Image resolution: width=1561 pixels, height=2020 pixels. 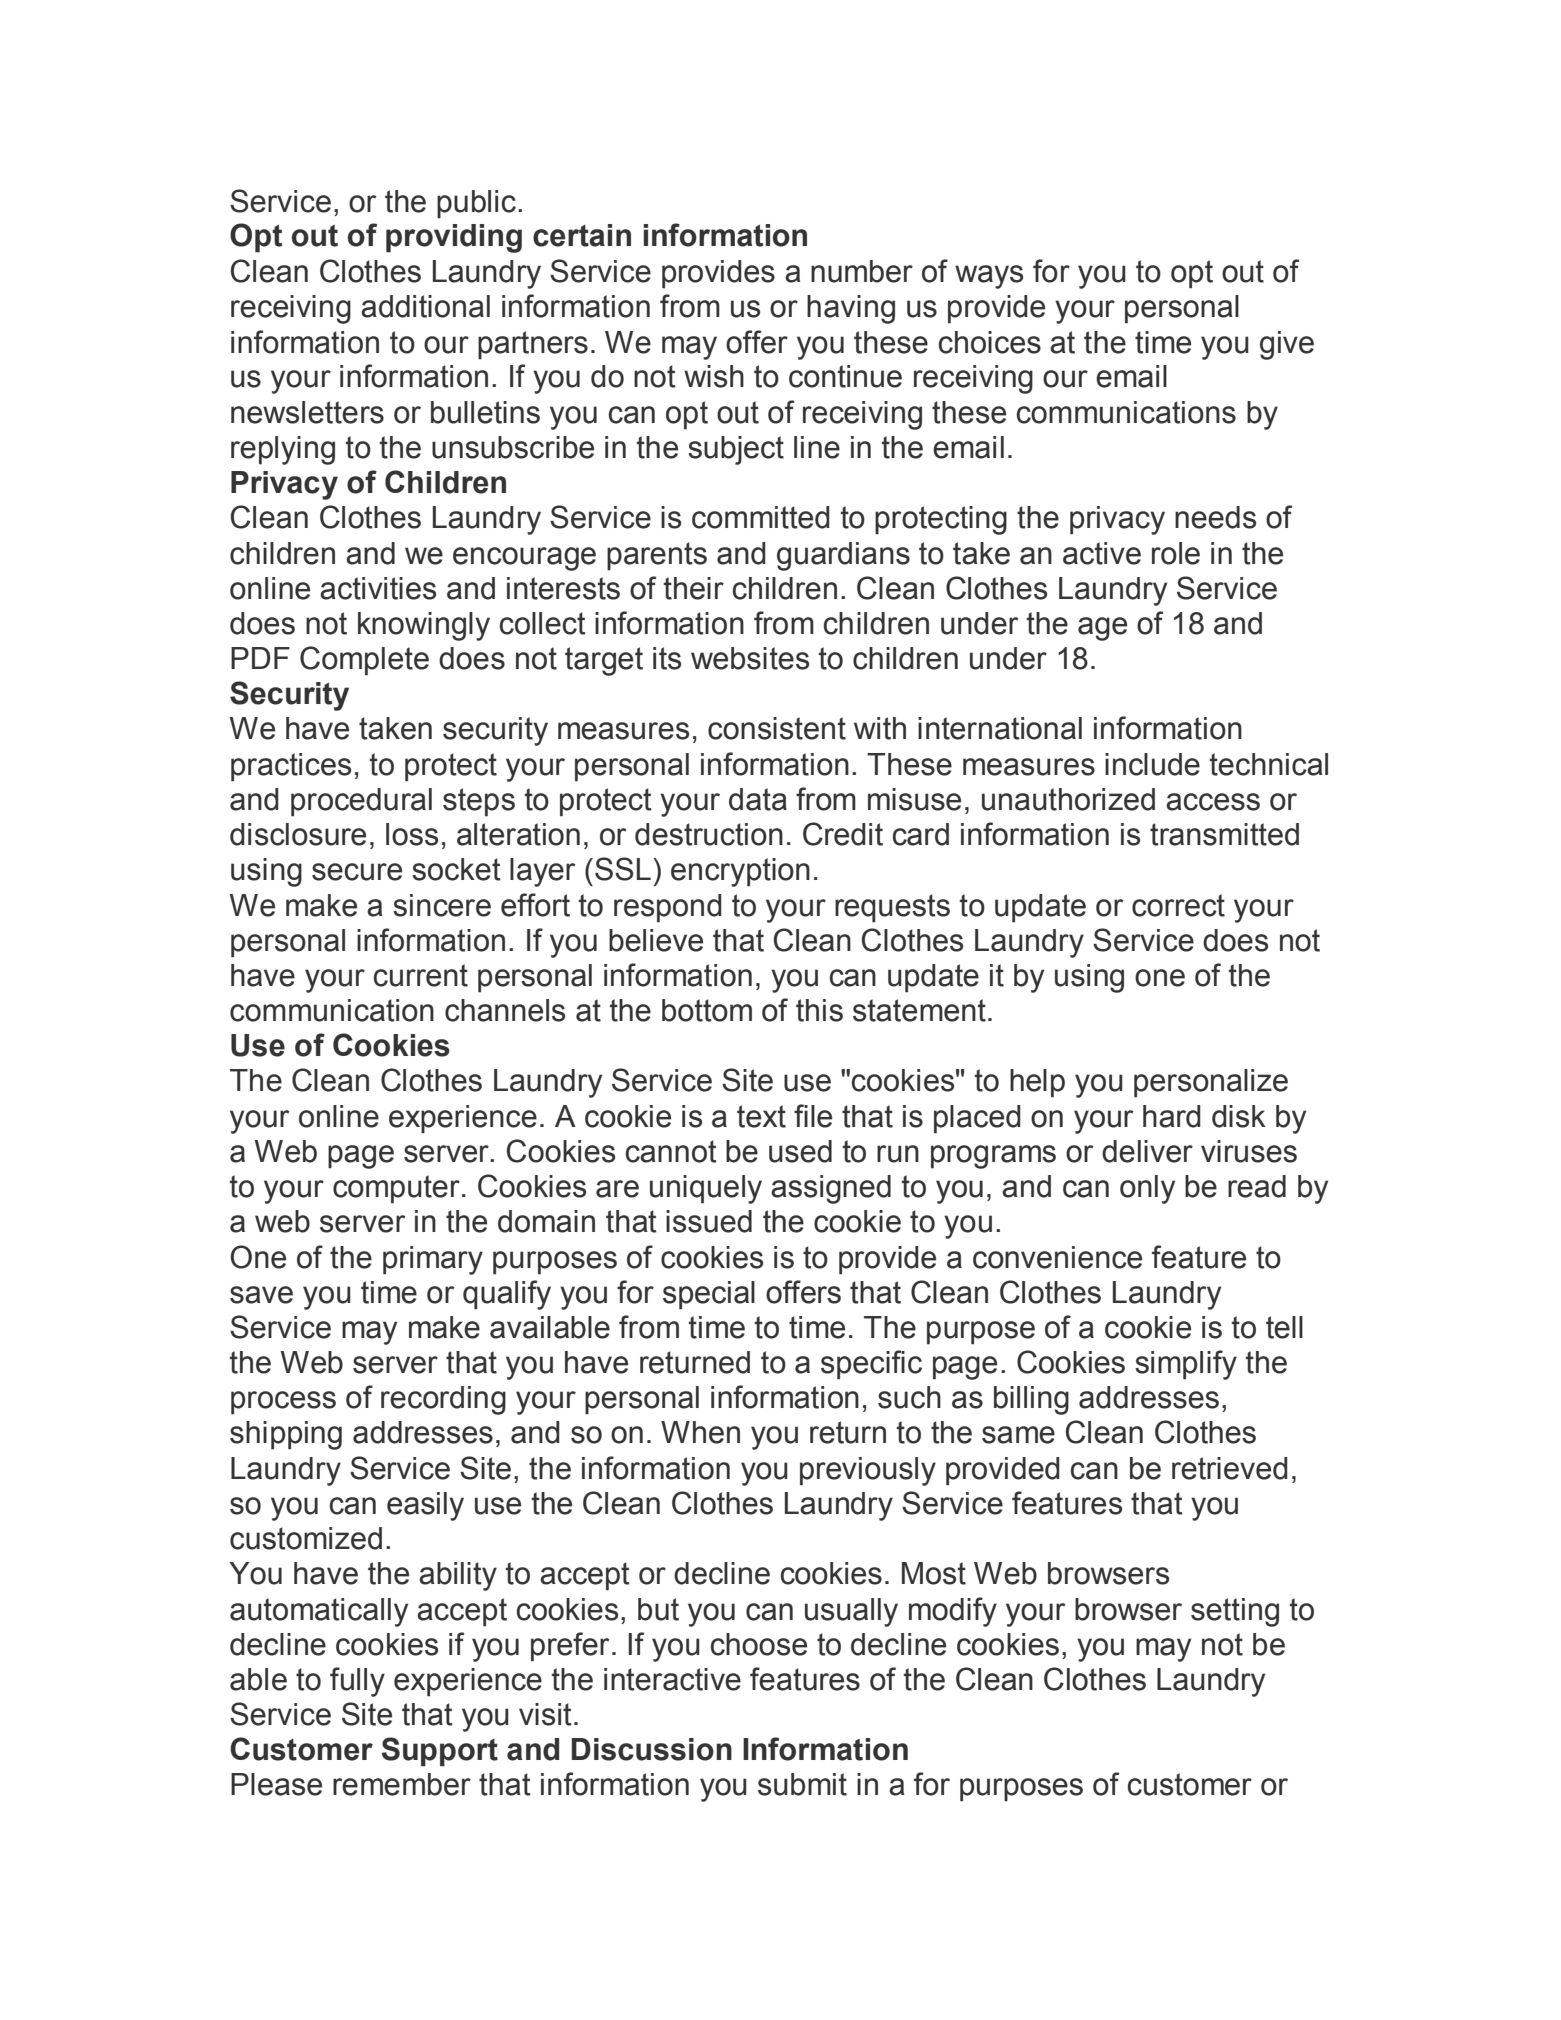 I want to click on give, so click(x=1287, y=345).
